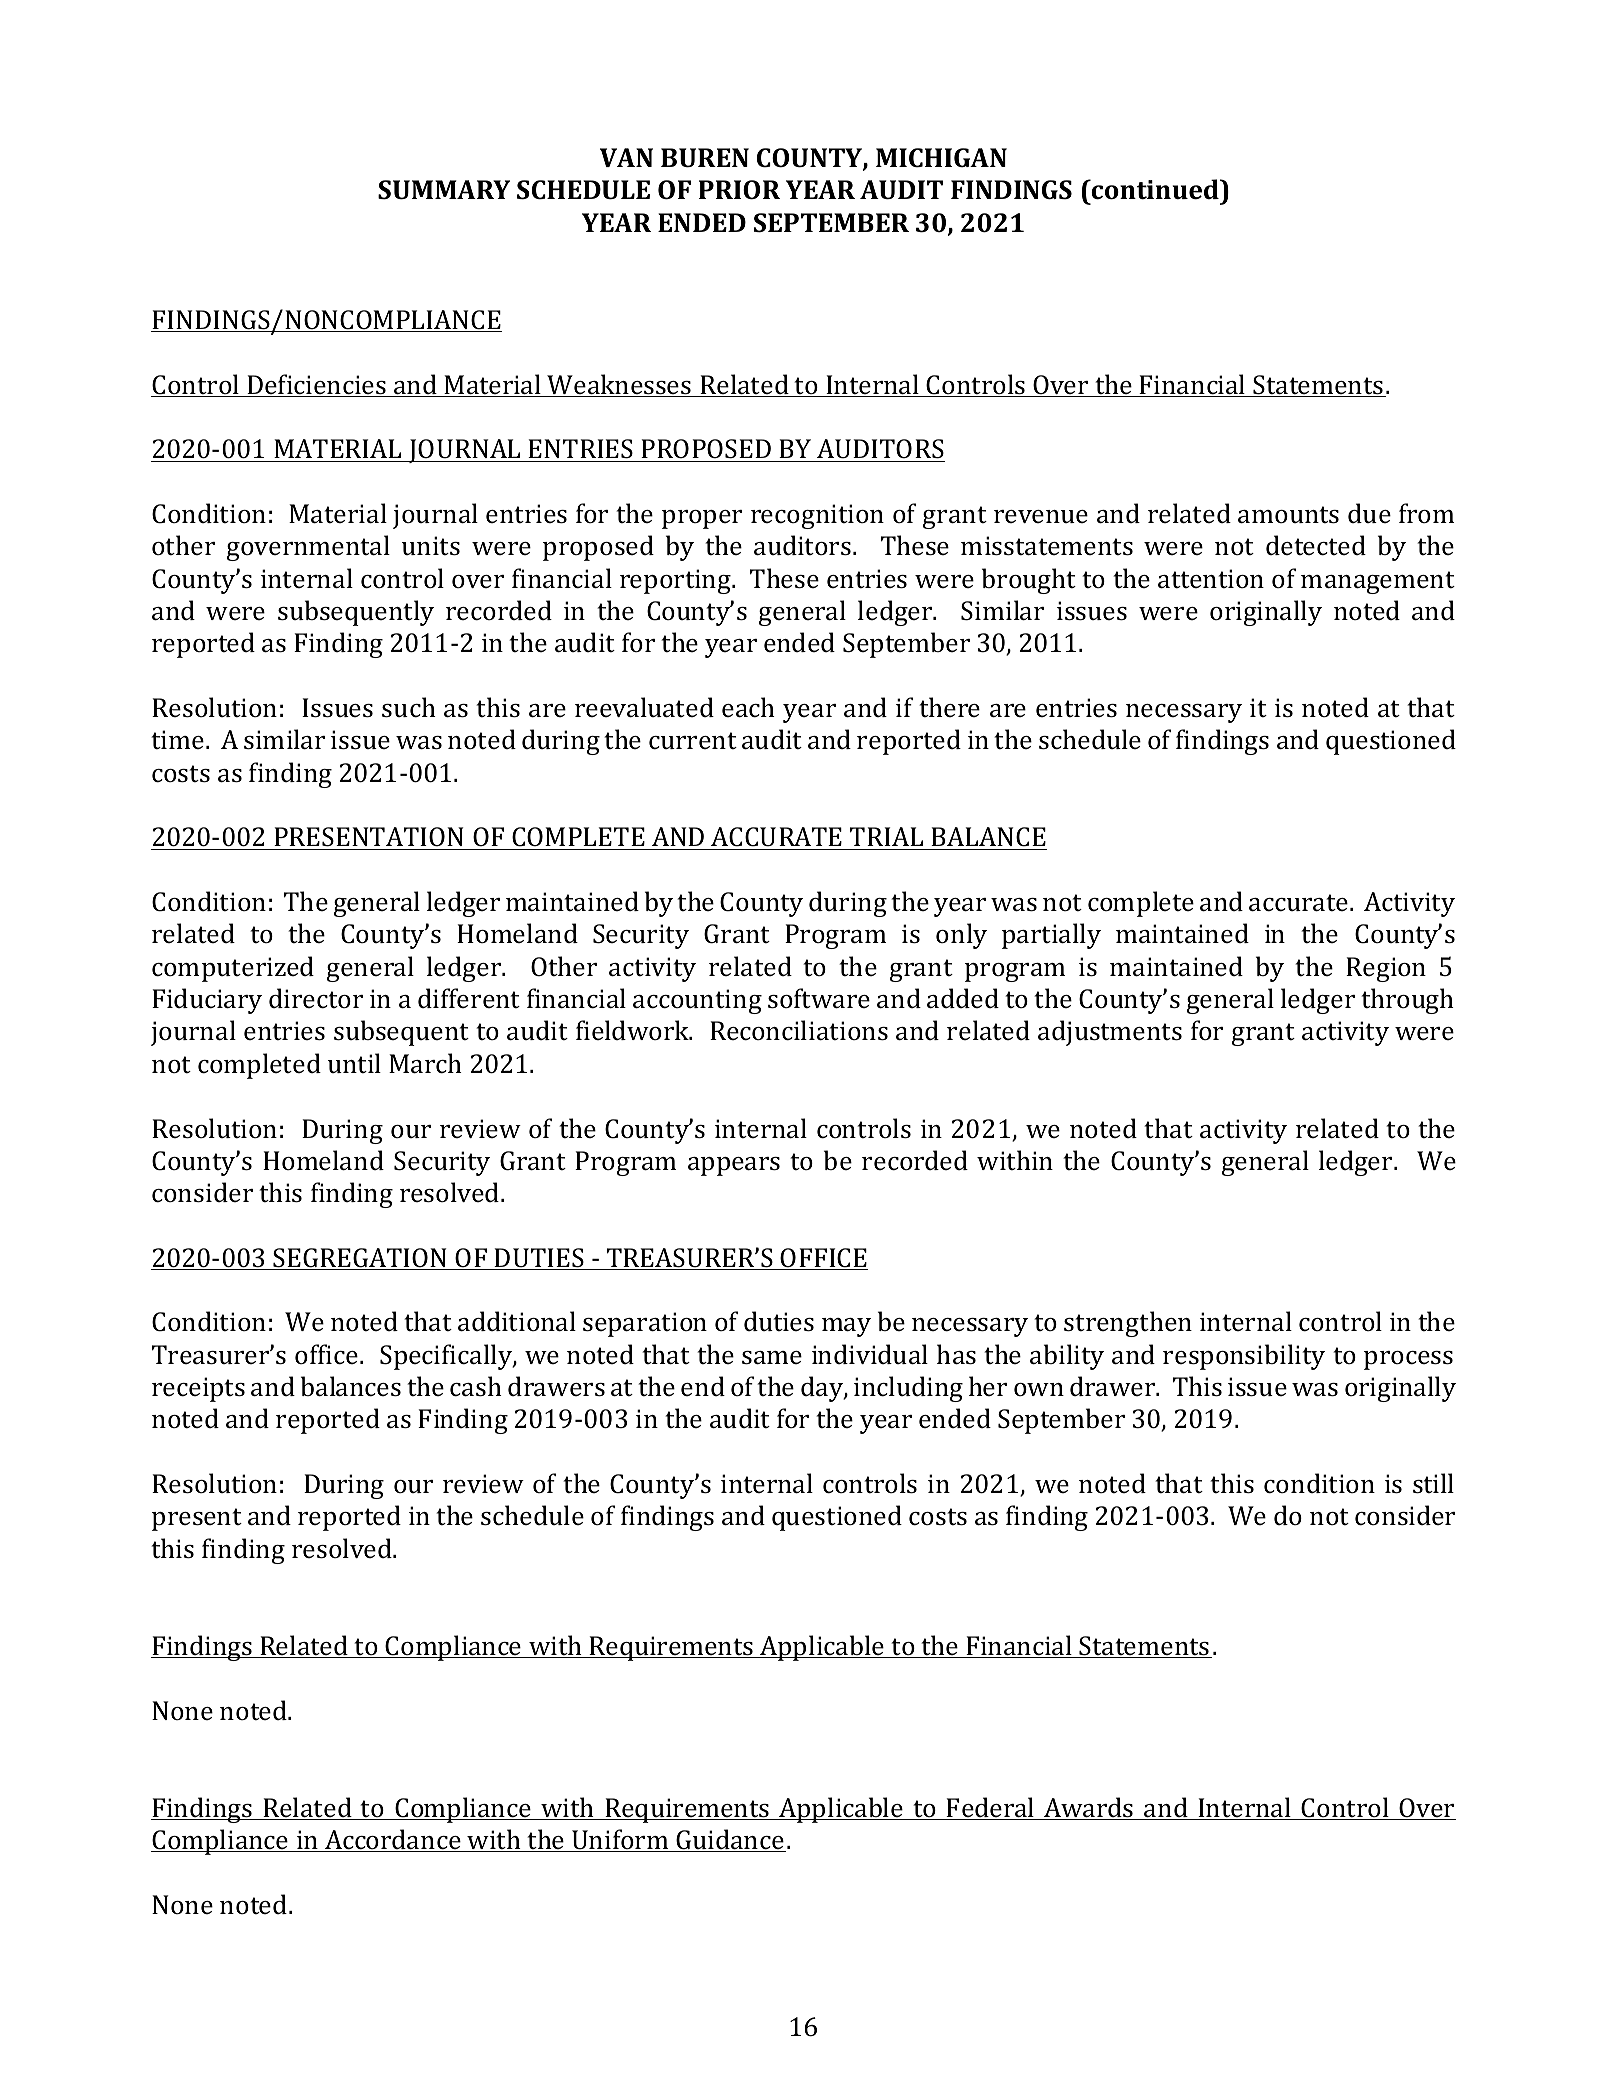 This image has width=1607, height=2080. Describe the element at coordinates (393, 1840) in the image. I see `Accordance` at that location.
